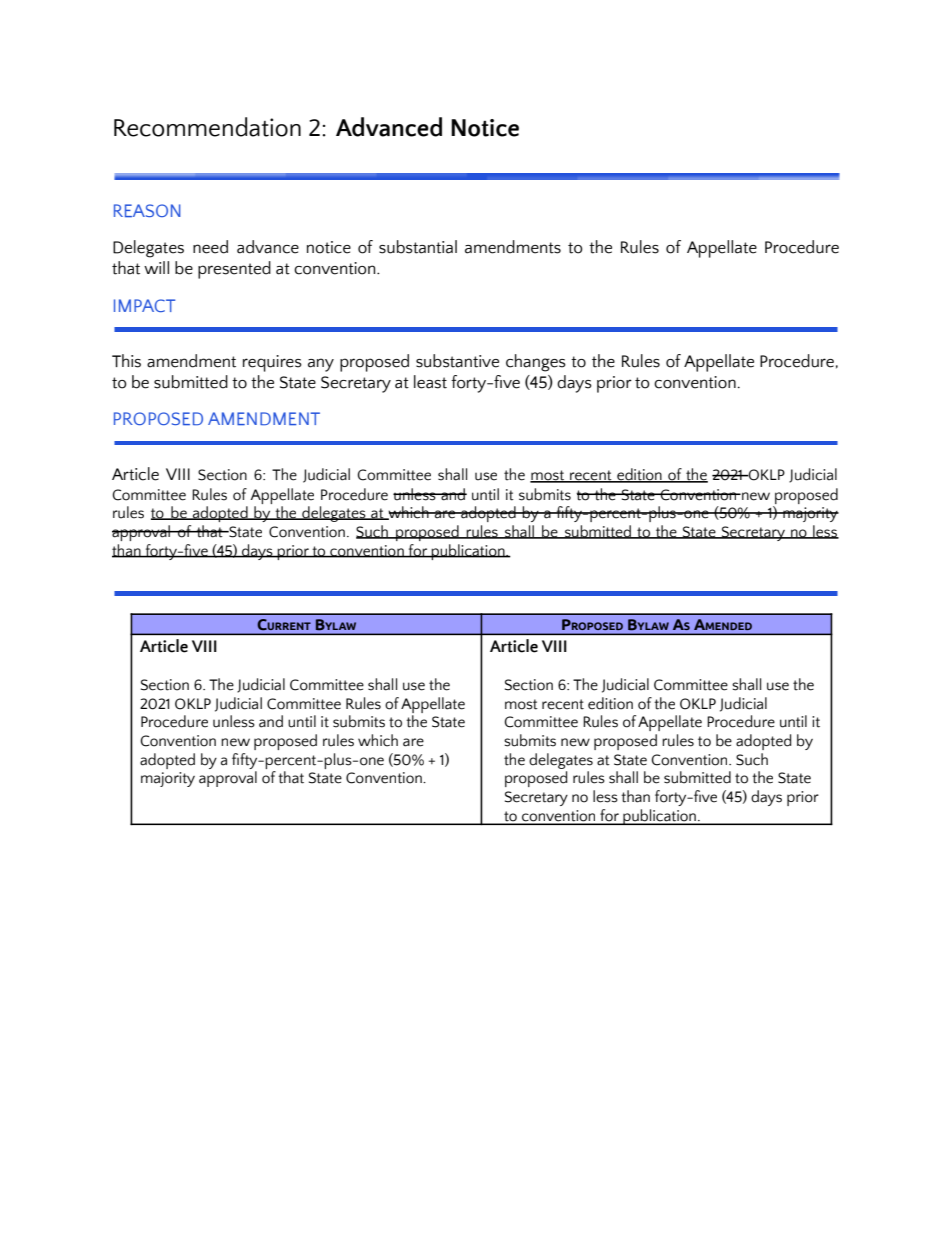 This screenshot has height=1233, width=952. What do you see at coordinates (144, 305) in the screenshot?
I see `IMPACT` at bounding box center [144, 305].
